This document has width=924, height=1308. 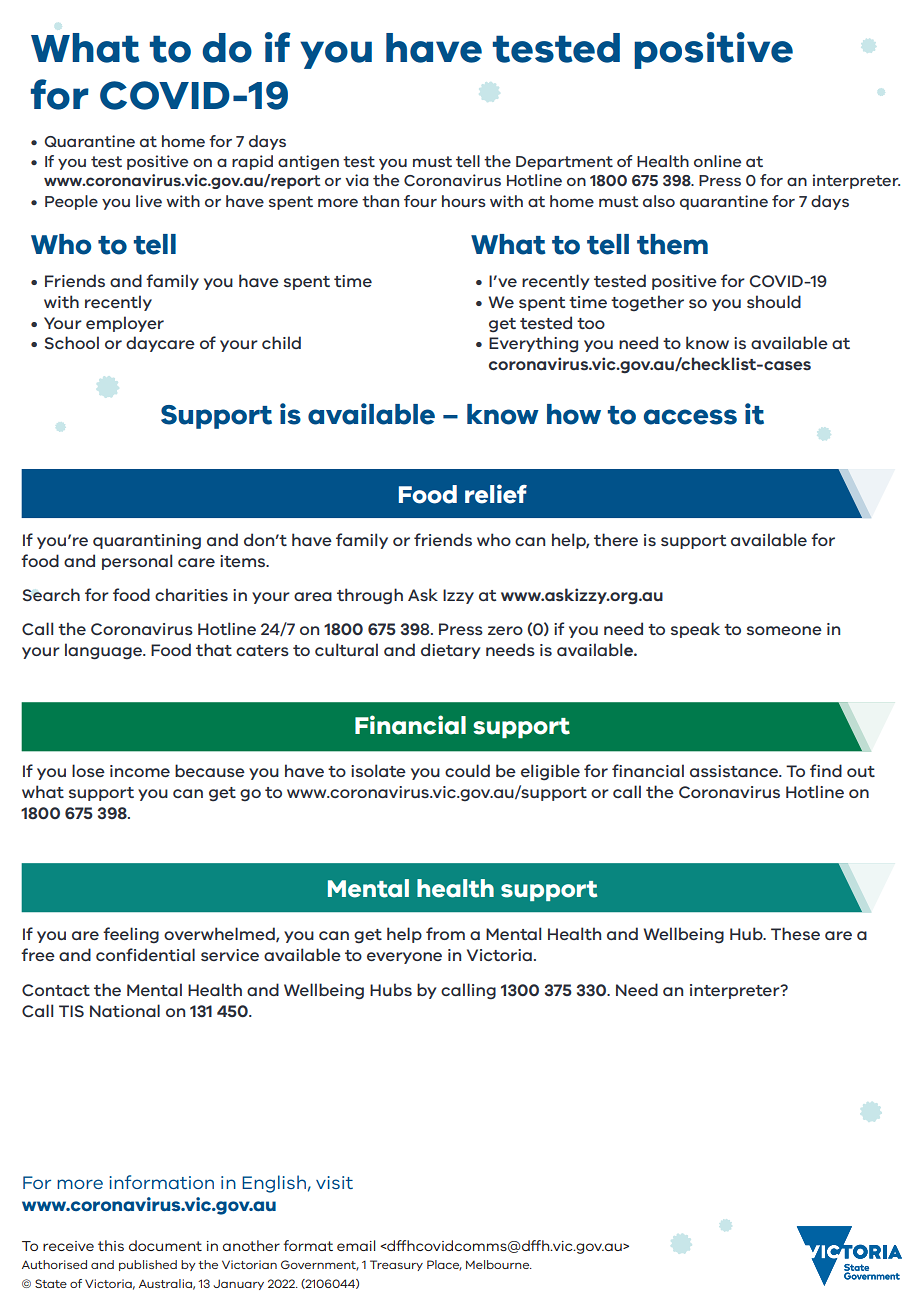 What do you see at coordinates (149, 201) in the document?
I see `live` at bounding box center [149, 201].
